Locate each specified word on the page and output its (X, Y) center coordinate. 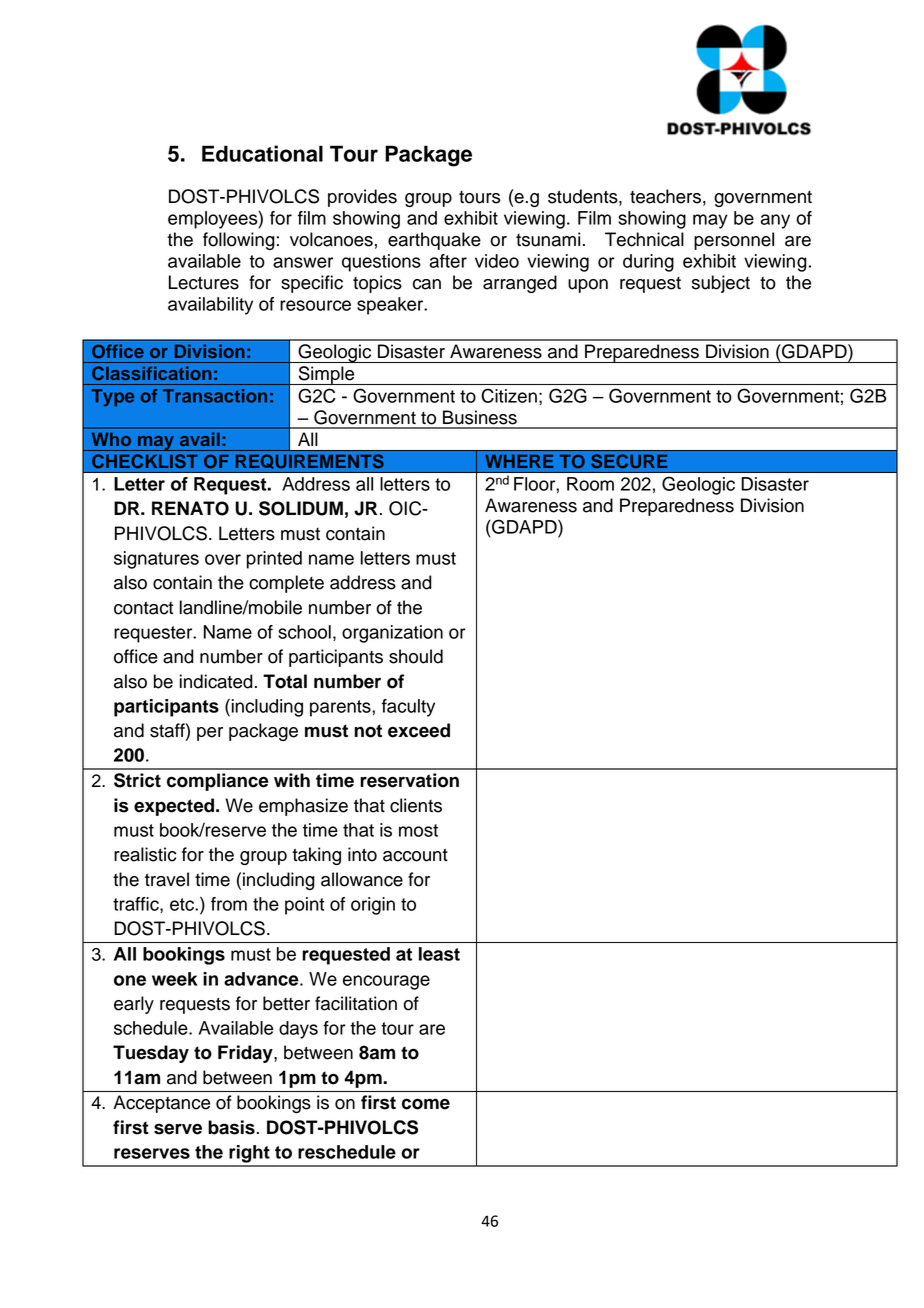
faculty (408, 708)
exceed (419, 730)
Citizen (509, 395)
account (415, 855)
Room (590, 484)
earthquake (434, 241)
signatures (156, 560)
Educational (262, 153)
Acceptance (161, 1104)
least (439, 954)
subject (721, 284)
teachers (665, 196)
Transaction (215, 396)
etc (183, 904)
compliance (217, 782)
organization (392, 634)
